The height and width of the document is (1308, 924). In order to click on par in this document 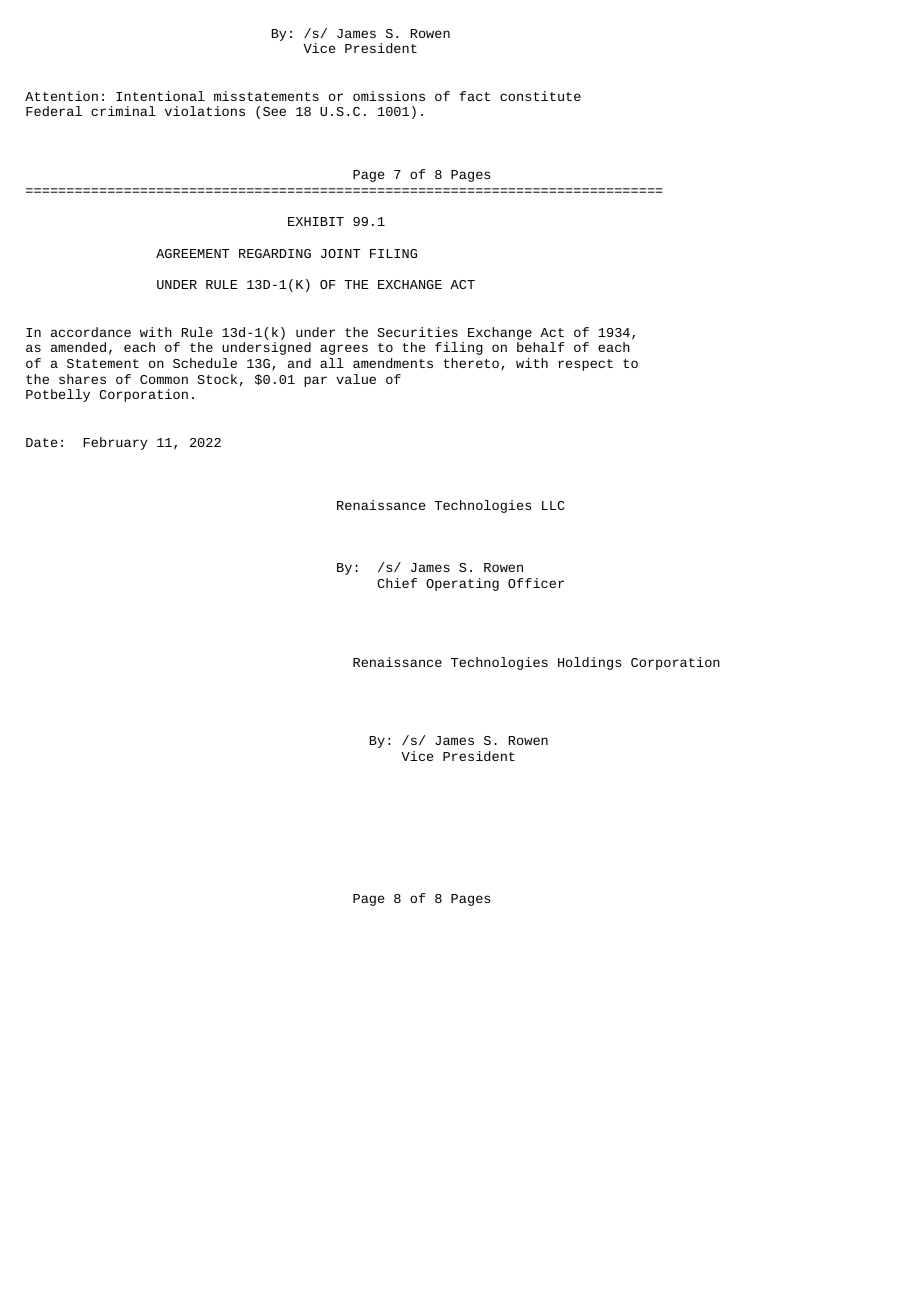, I will do `click(315, 381)`.
